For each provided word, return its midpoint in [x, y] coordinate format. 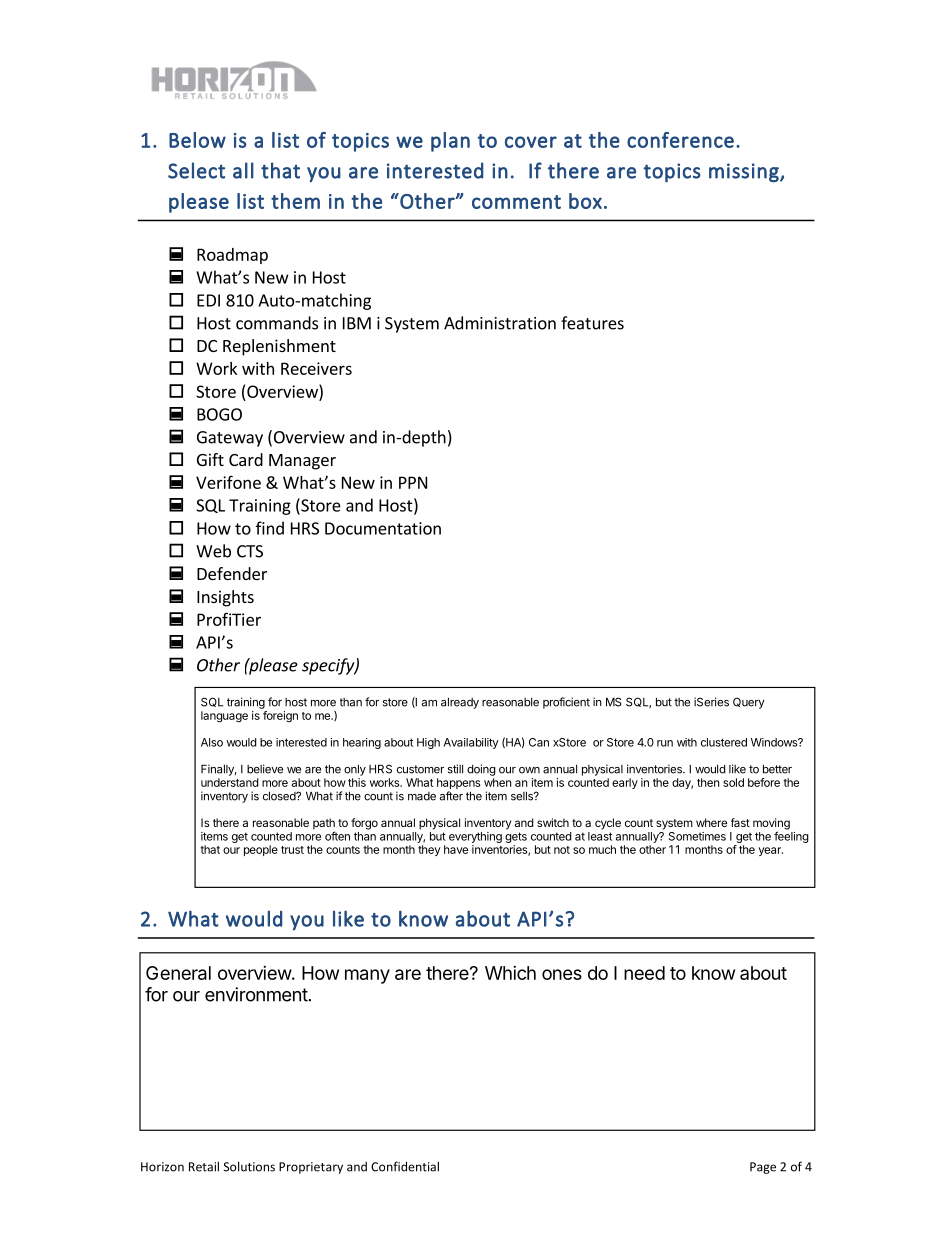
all [243, 170]
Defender [232, 573]
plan [450, 142]
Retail [204, 1166]
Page [763, 1168]
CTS [250, 551]
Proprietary [311, 1168]
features [592, 323]
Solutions [249, 1166]
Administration [500, 323]
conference [680, 140]
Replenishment [279, 347]
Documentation [383, 528]
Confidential [405, 1166]
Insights [225, 598]
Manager [302, 462]
